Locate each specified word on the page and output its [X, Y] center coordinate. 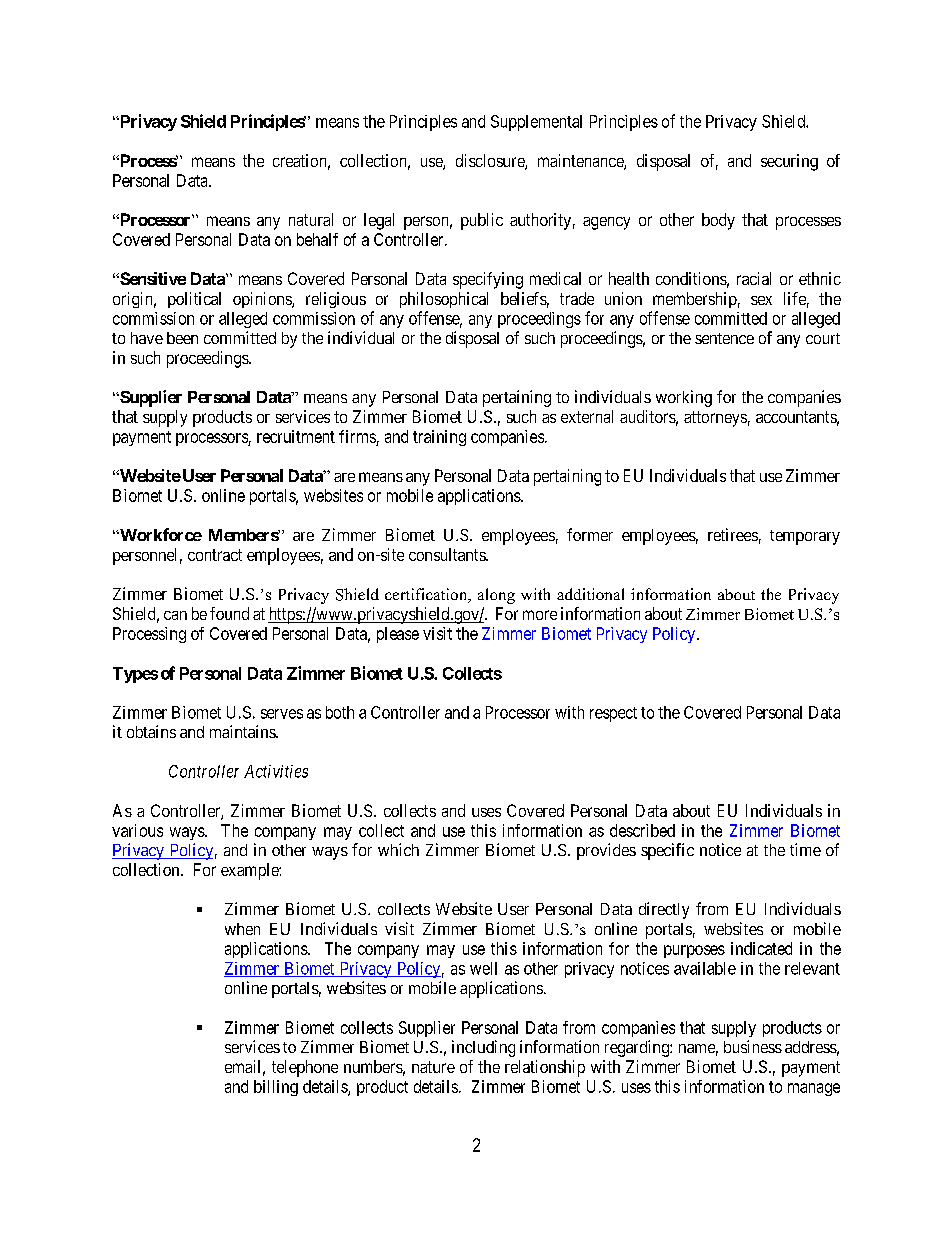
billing [276, 1088]
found [229, 613]
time [805, 849]
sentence [724, 338]
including [483, 1048]
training [439, 438]
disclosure [491, 162]
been [182, 338]
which [398, 849]
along [496, 596]
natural [311, 219]
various [137, 830]
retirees [733, 534]
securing [789, 162]
